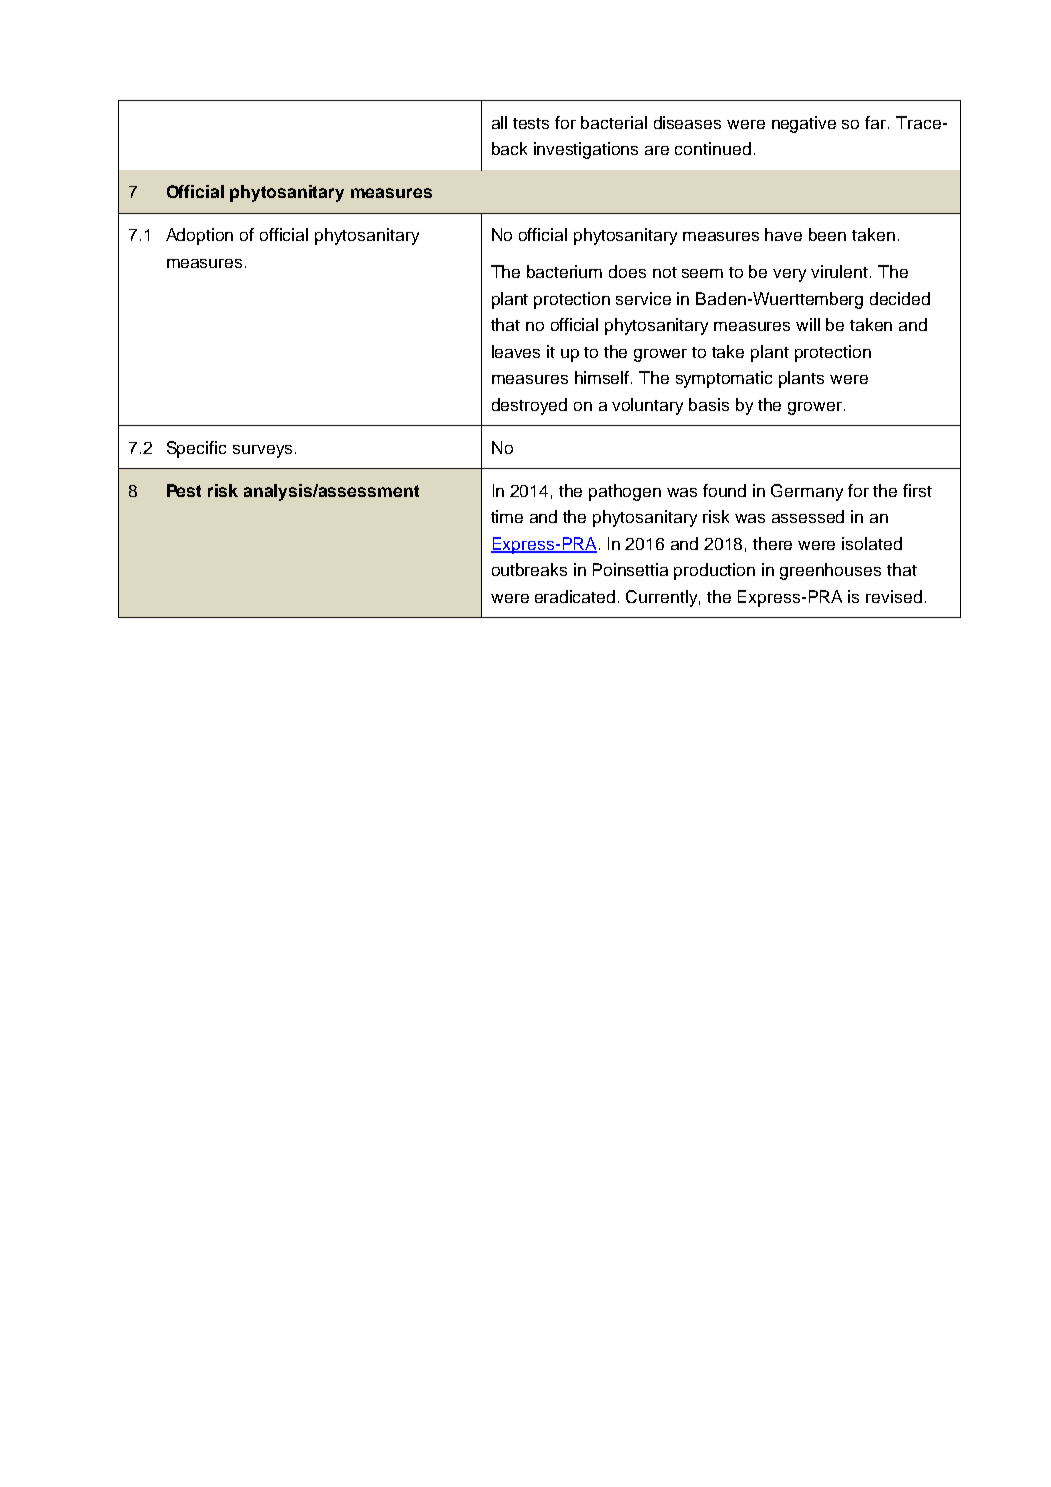  I want to click on leaves, so click(516, 351).
